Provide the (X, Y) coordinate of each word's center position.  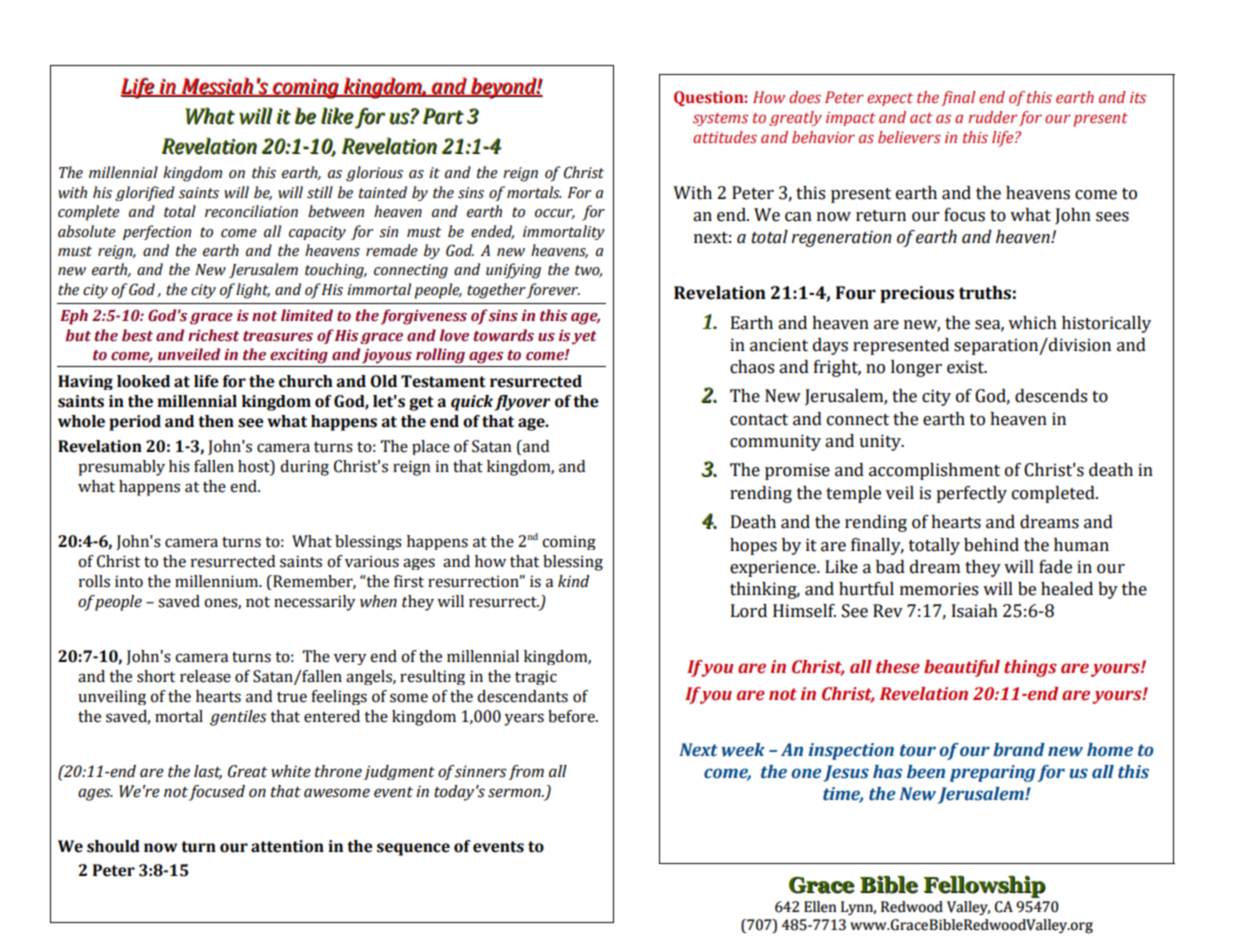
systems (720, 119)
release (205, 676)
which (1032, 323)
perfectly (971, 494)
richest (213, 335)
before (572, 716)
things (1030, 668)
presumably (121, 468)
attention (287, 846)
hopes (753, 546)
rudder (992, 117)
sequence (413, 849)
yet (584, 338)
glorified (145, 193)
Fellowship (984, 886)
